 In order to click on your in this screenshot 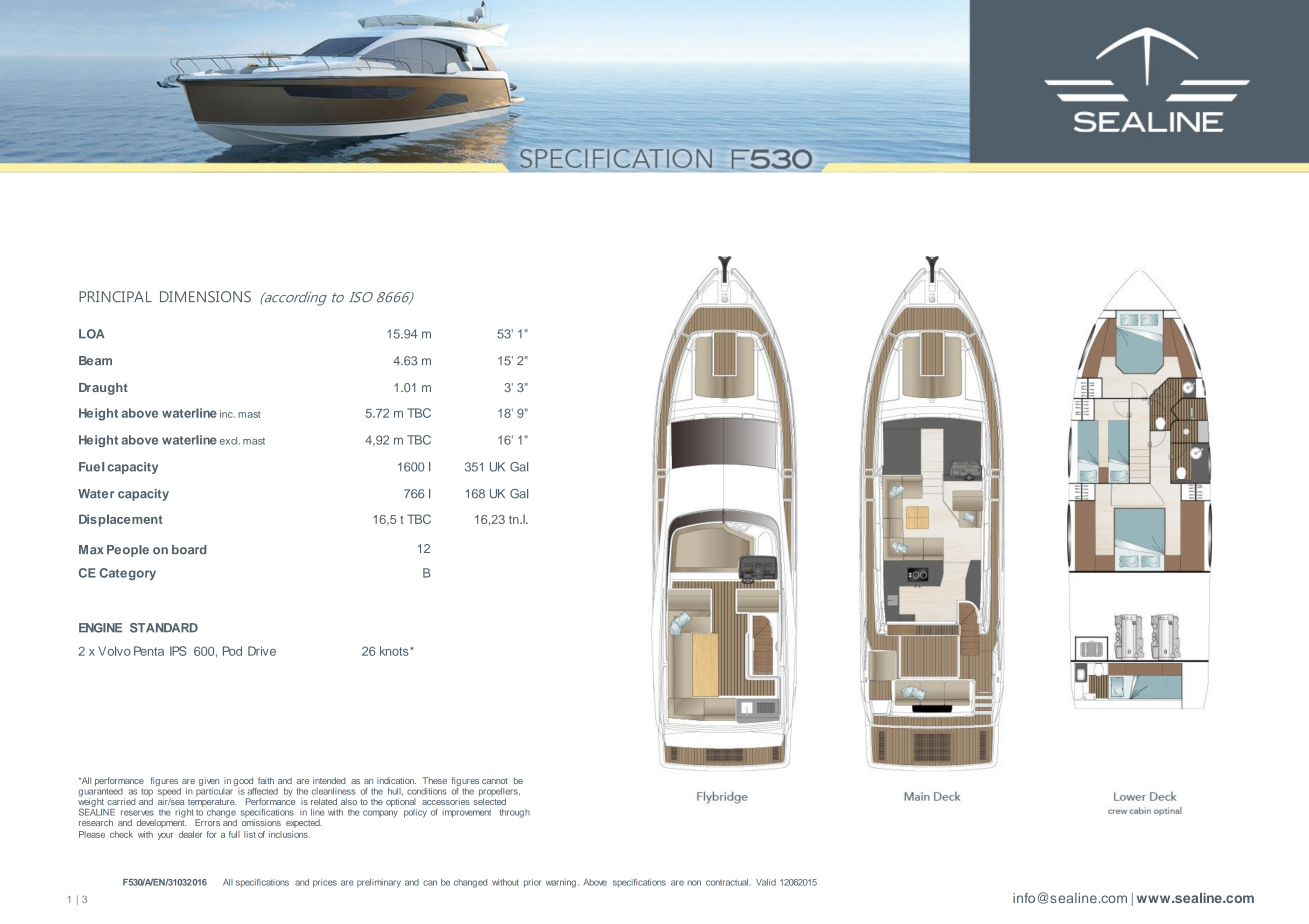, I will do `click(165, 836)`.
